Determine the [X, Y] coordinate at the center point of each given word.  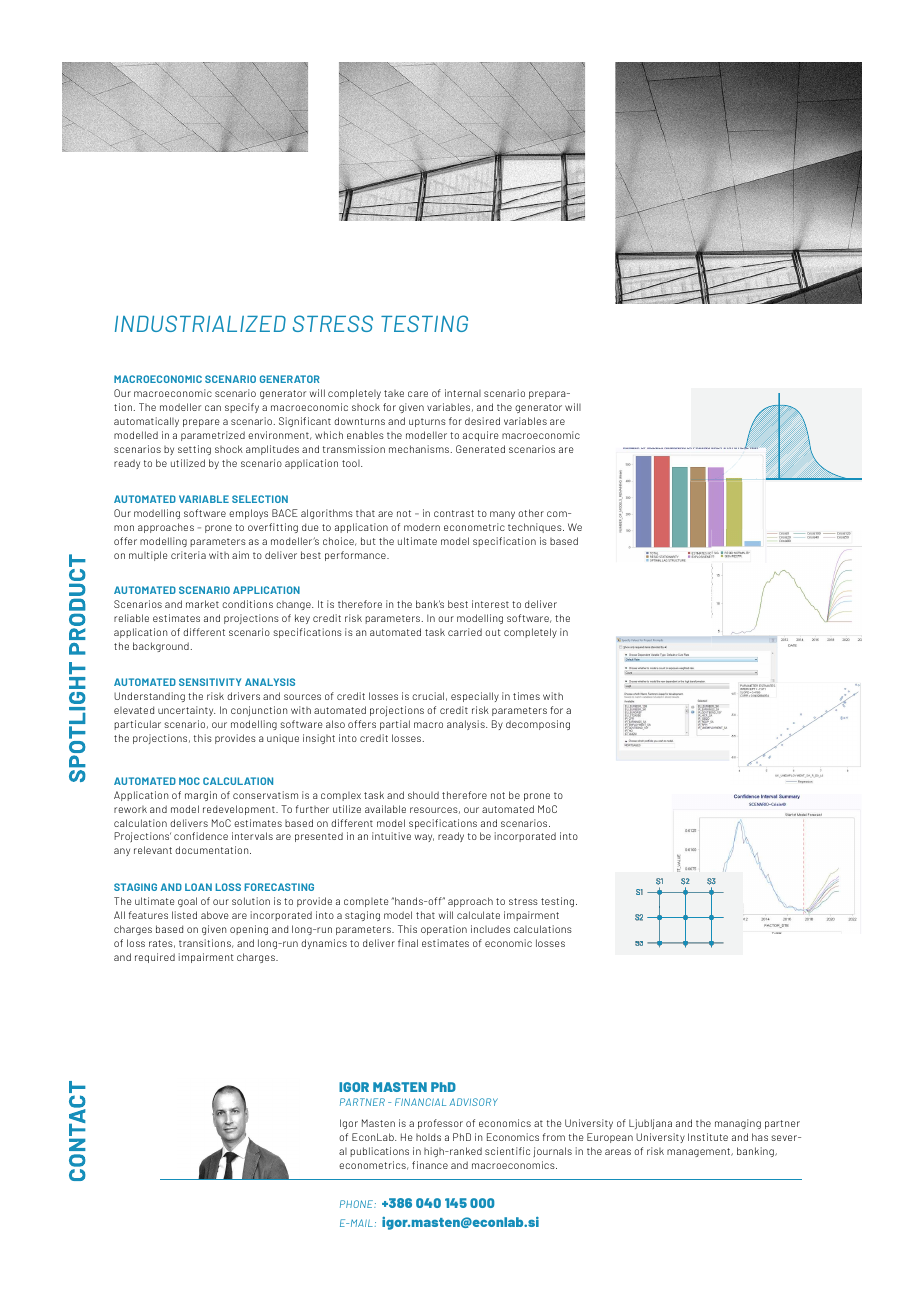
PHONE [358, 1204]
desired [482, 421]
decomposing [538, 725]
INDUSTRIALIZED [200, 323]
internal [463, 393]
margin [201, 796]
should [423, 795]
